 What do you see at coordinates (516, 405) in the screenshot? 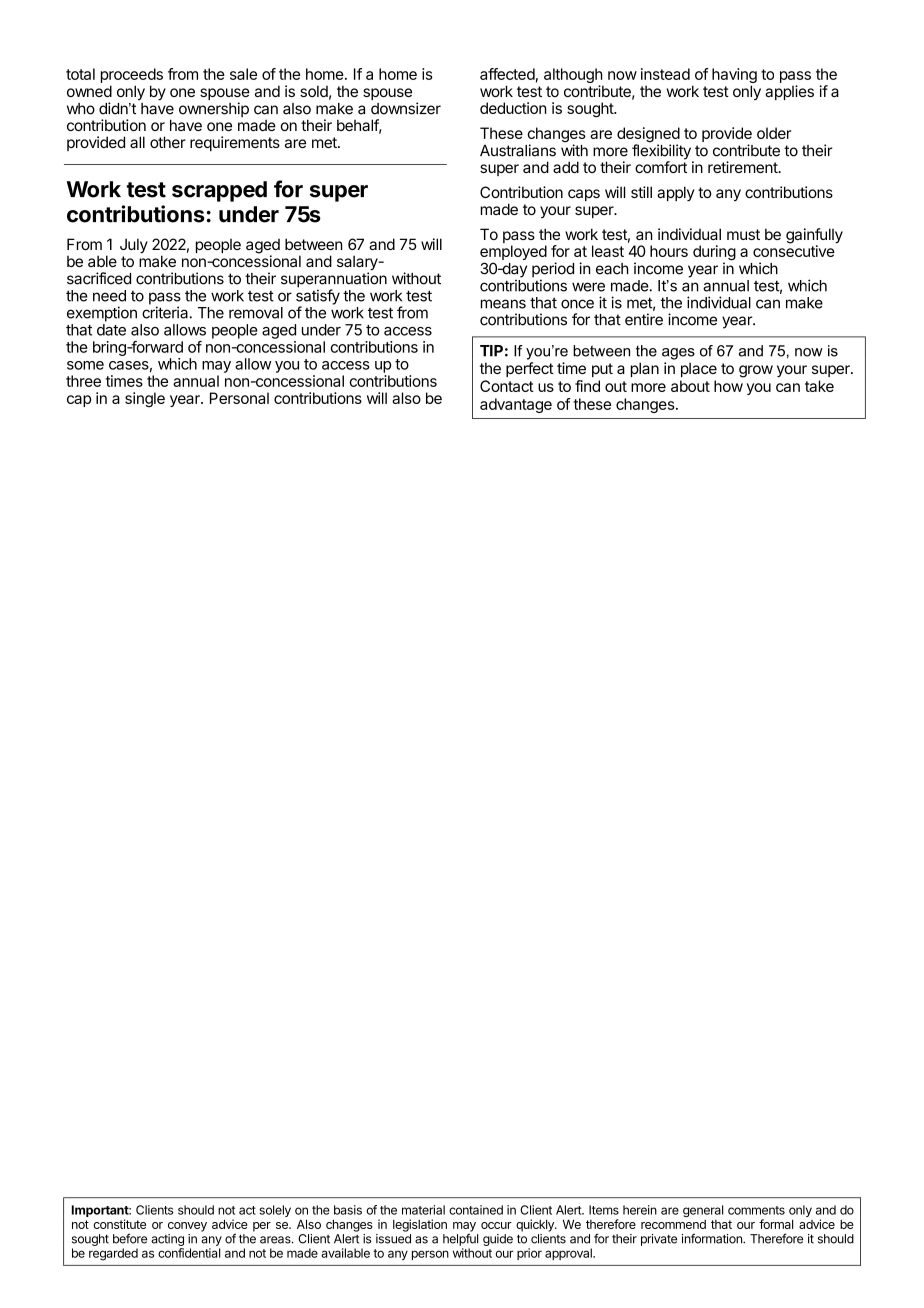
I see `advantage` at bounding box center [516, 405].
